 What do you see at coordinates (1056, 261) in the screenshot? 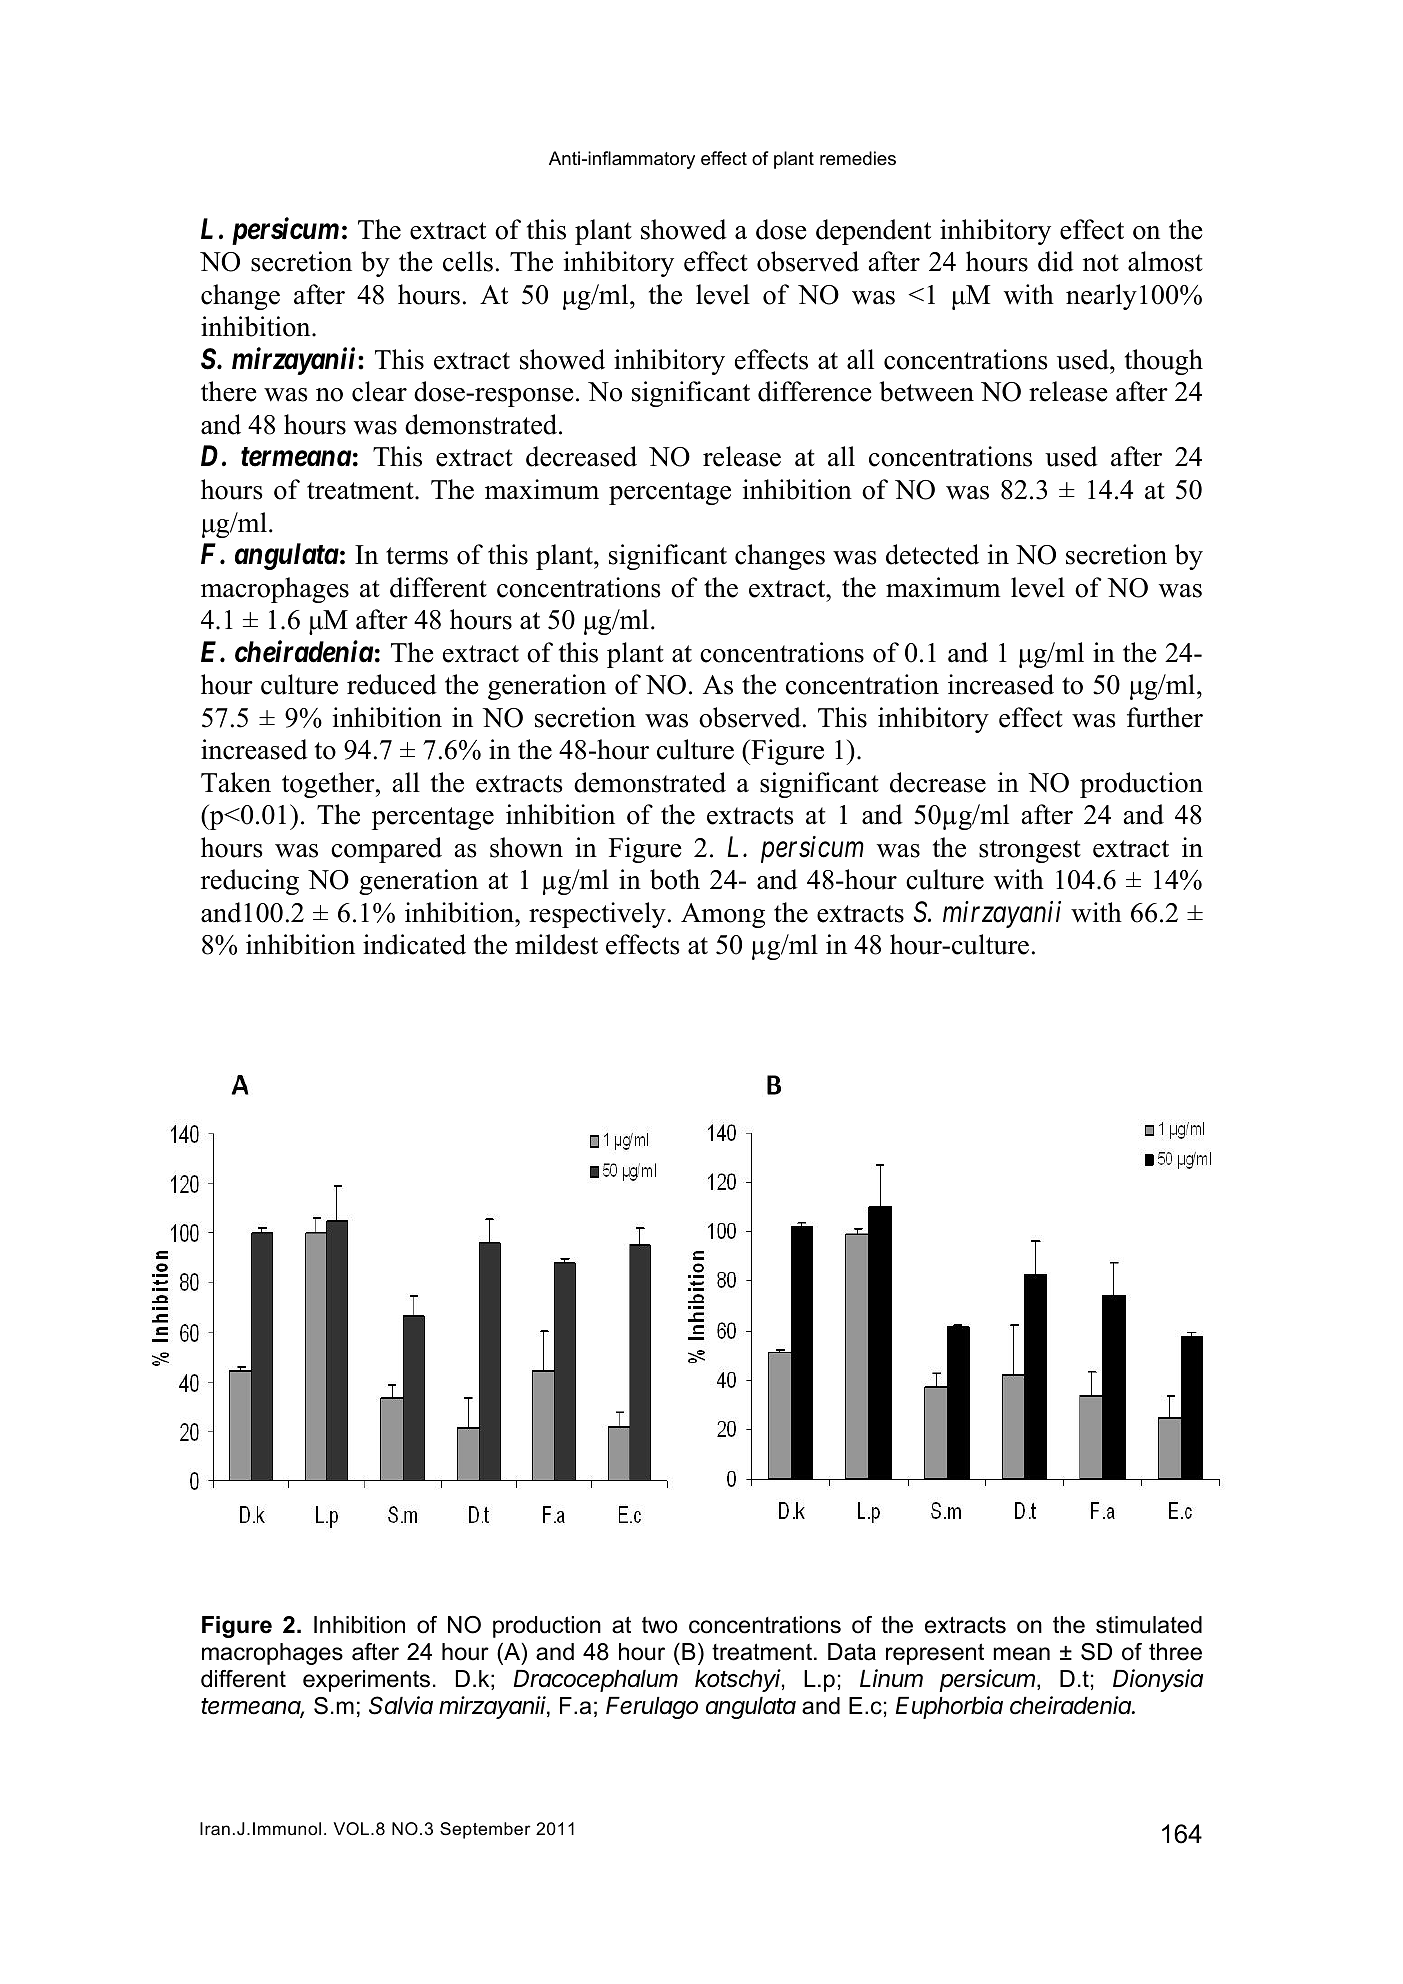
I see `did` at bounding box center [1056, 261].
